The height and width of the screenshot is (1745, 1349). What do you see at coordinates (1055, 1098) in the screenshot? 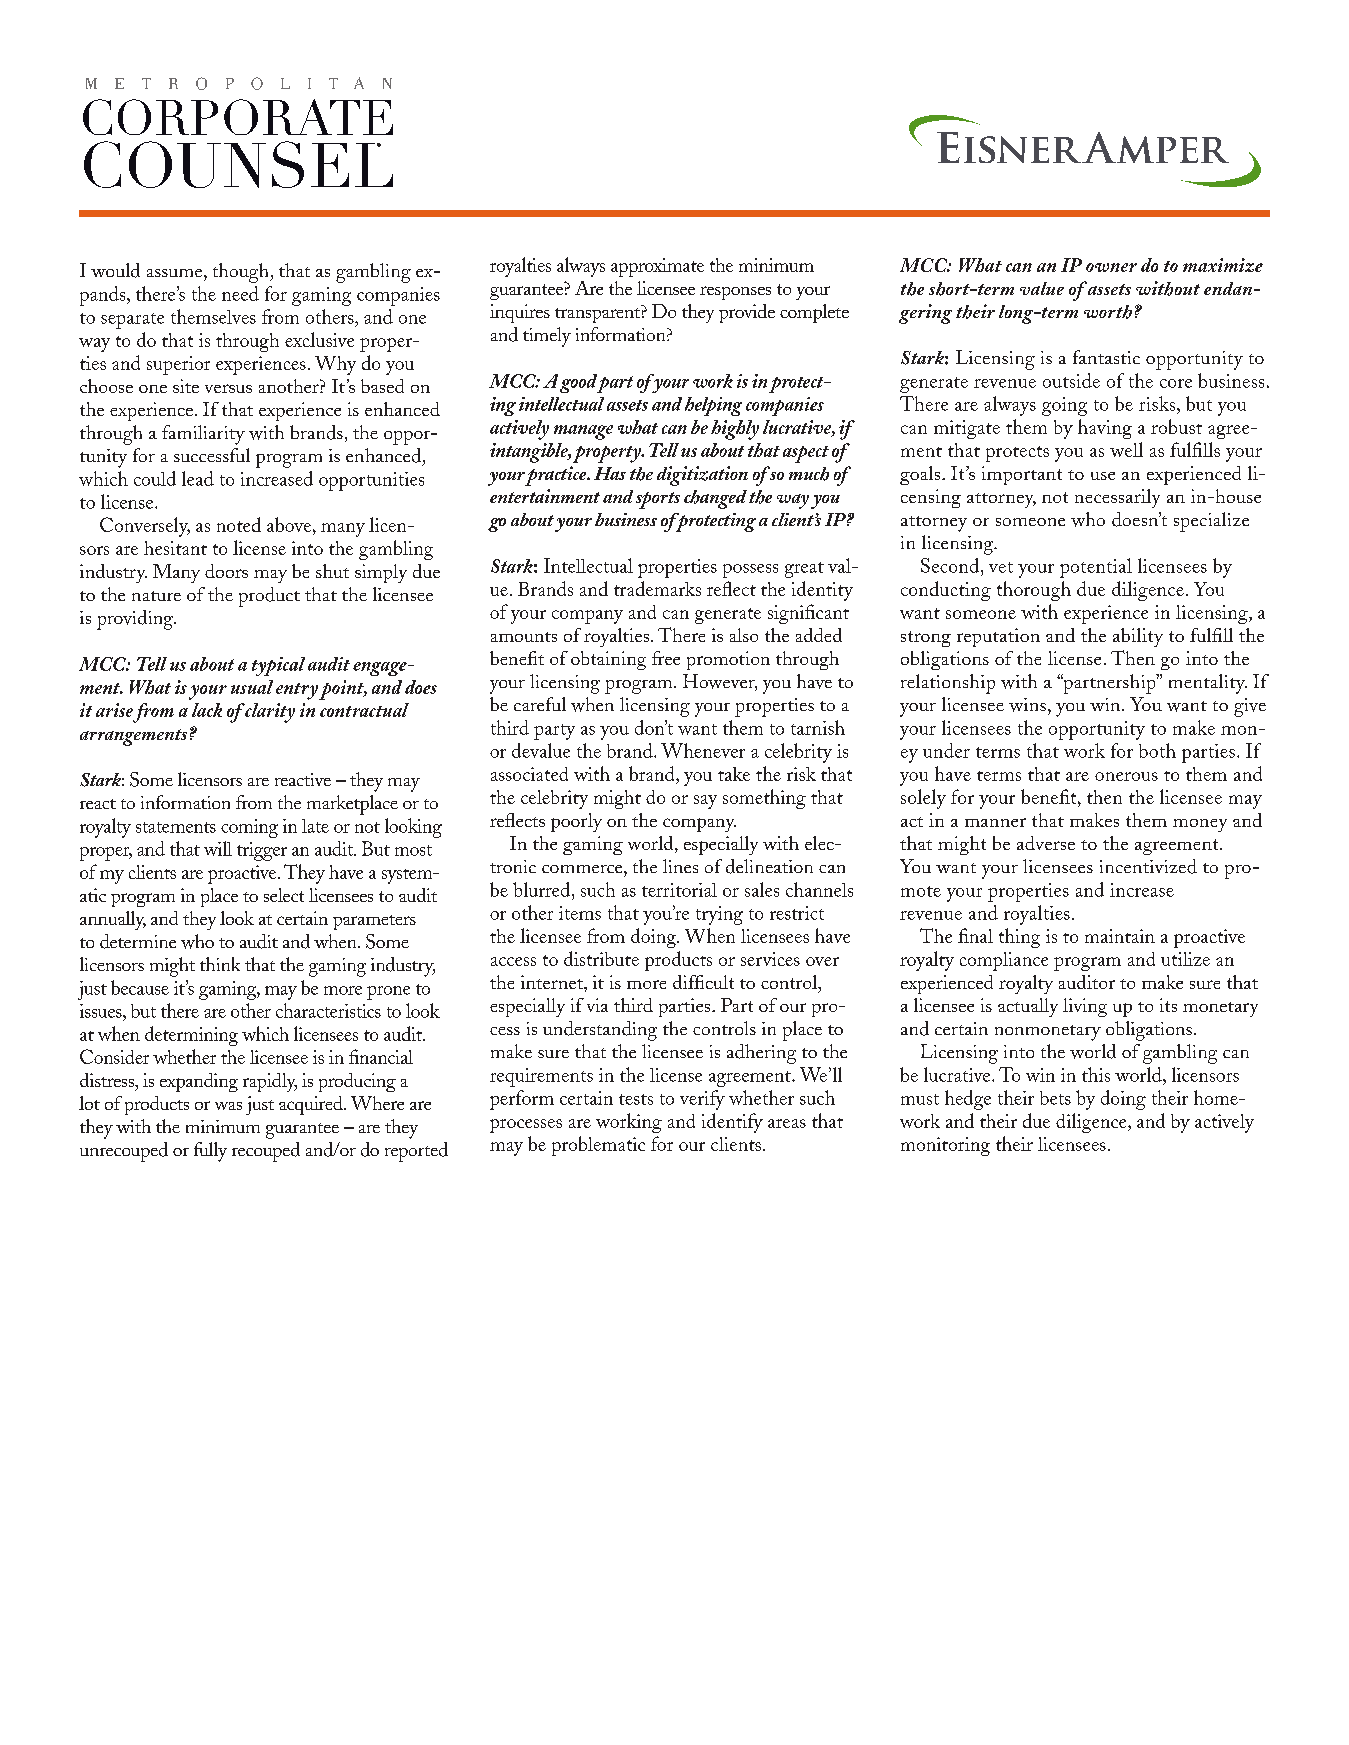
I see `bets` at bounding box center [1055, 1098].
